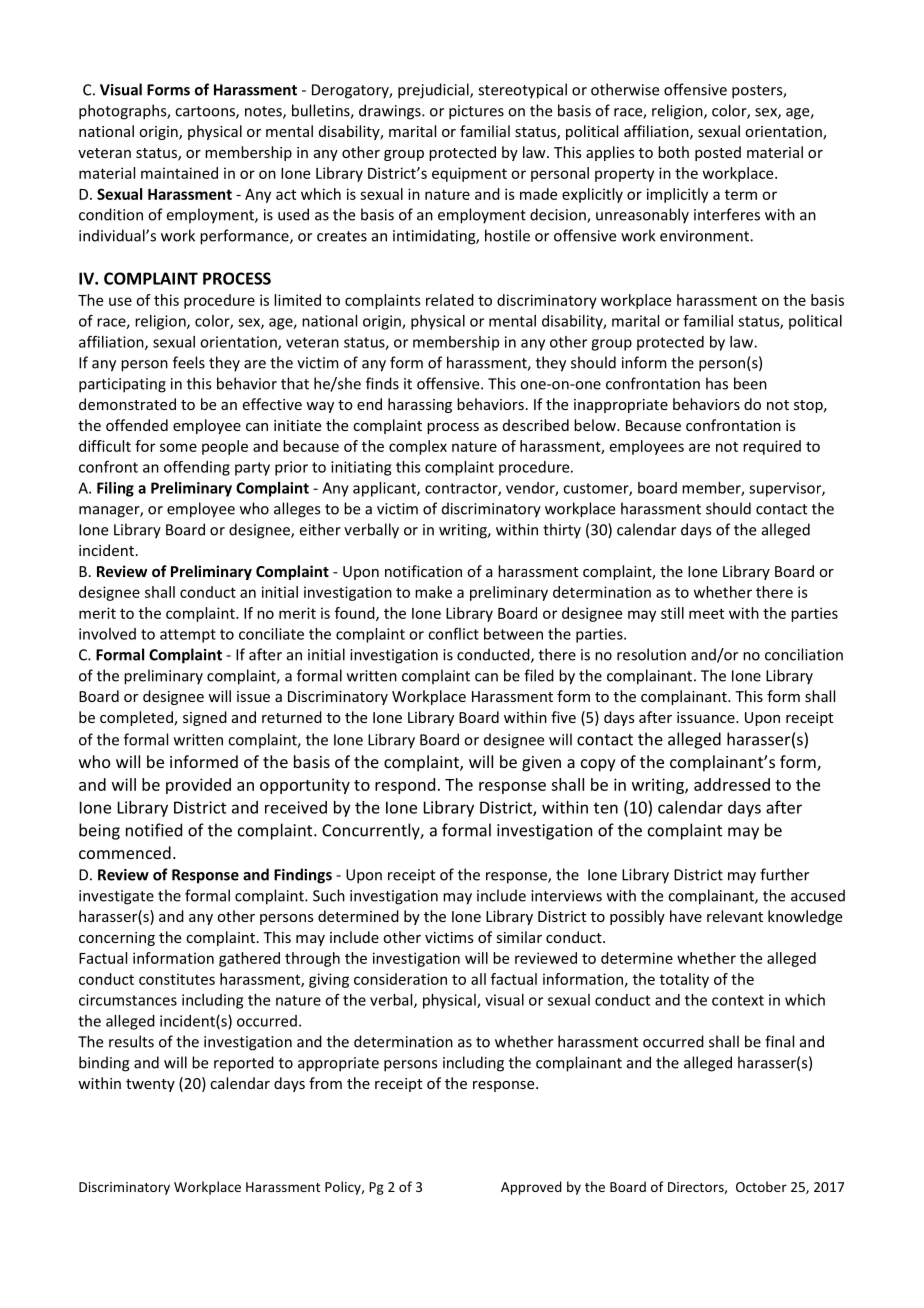 This image has width=924, height=1308. What do you see at coordinates (179, 173) in the image?
I see `maintained` at bounding box center [179, 173].
